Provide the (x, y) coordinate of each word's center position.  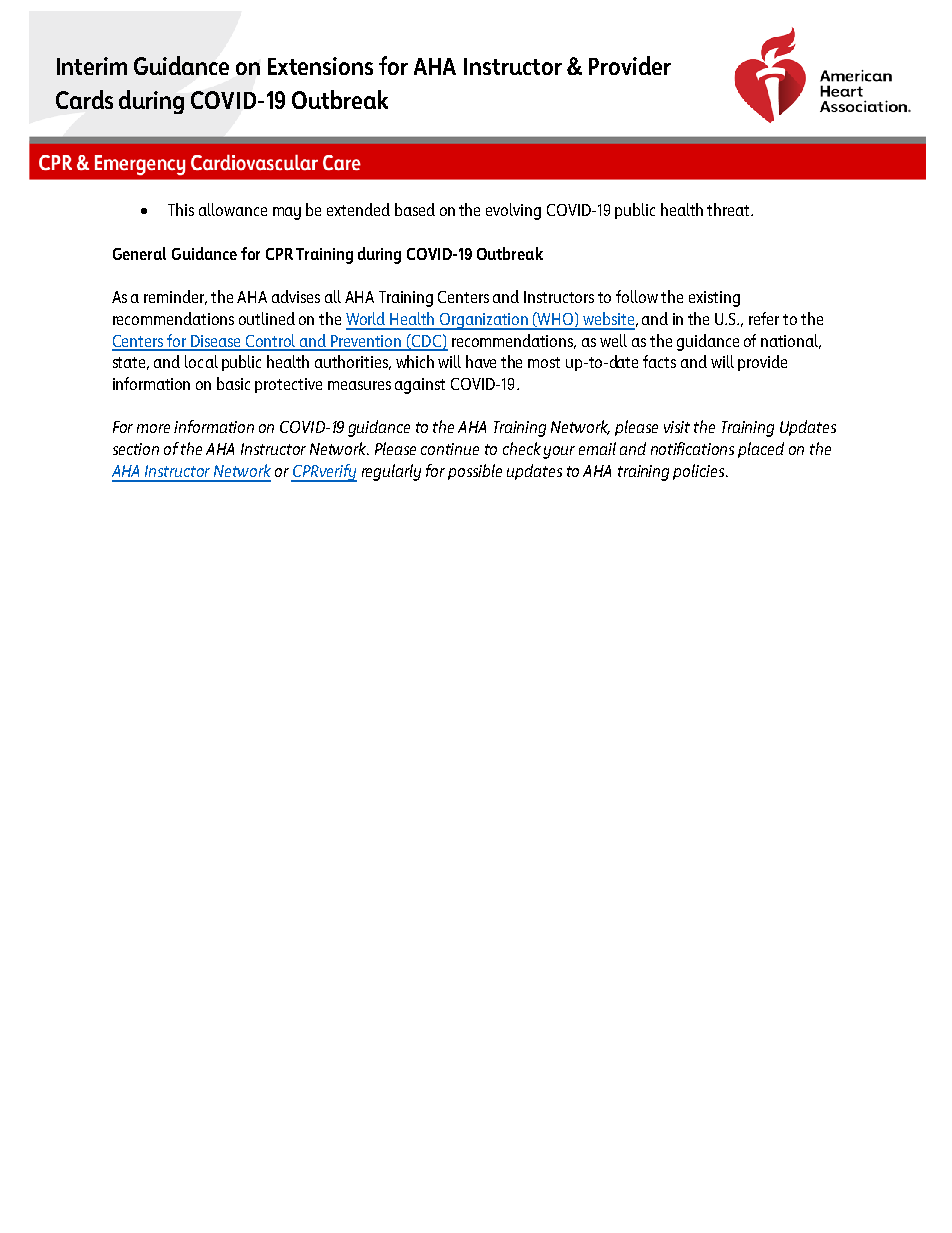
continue (450, 449)
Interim (92, 66)
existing (714, 299)
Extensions (320, 66)
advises (296, 296)
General (139, 253)
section (136, 449)
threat (729, 209)
